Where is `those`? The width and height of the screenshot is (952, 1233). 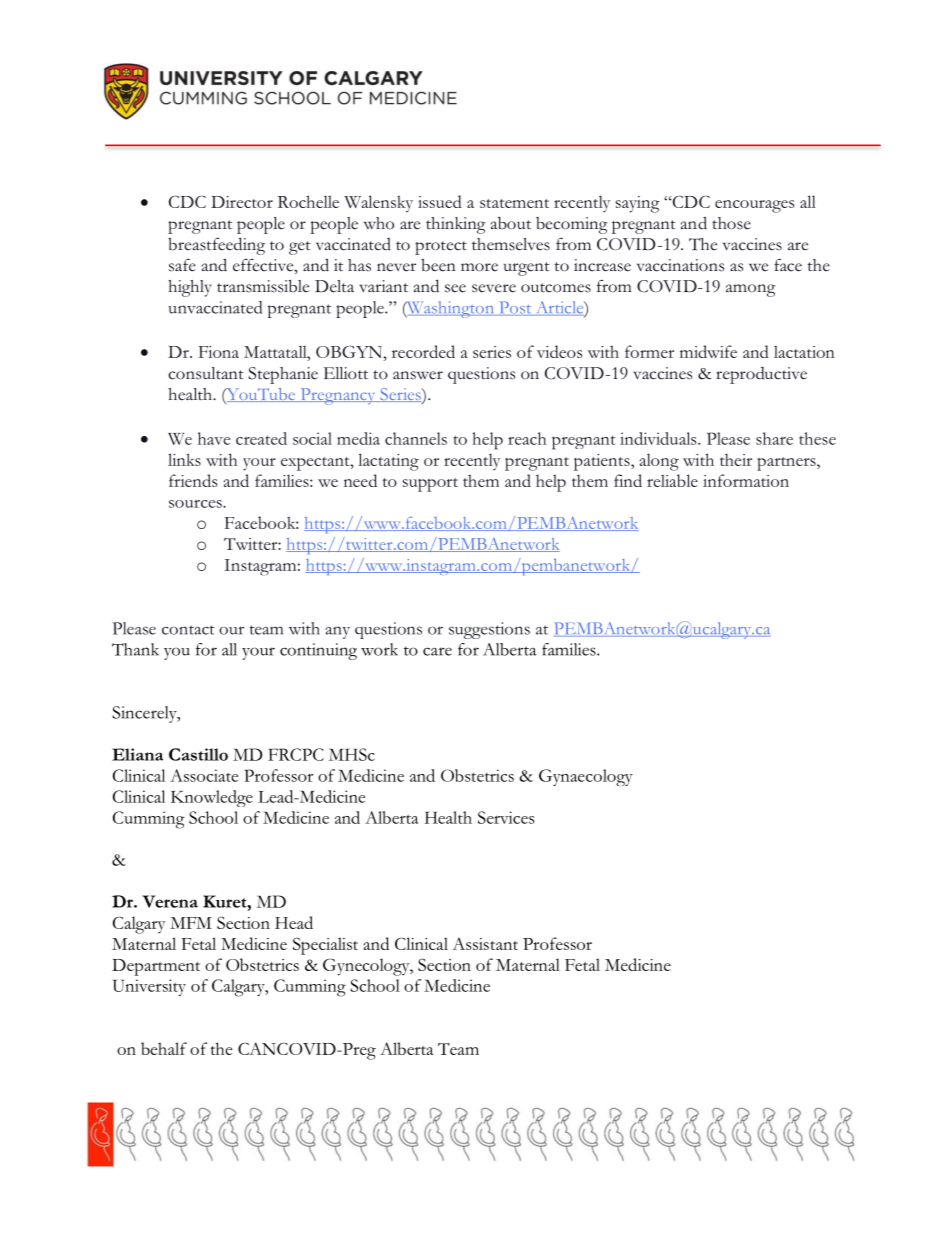 those is located at coordinates (731, 223).
